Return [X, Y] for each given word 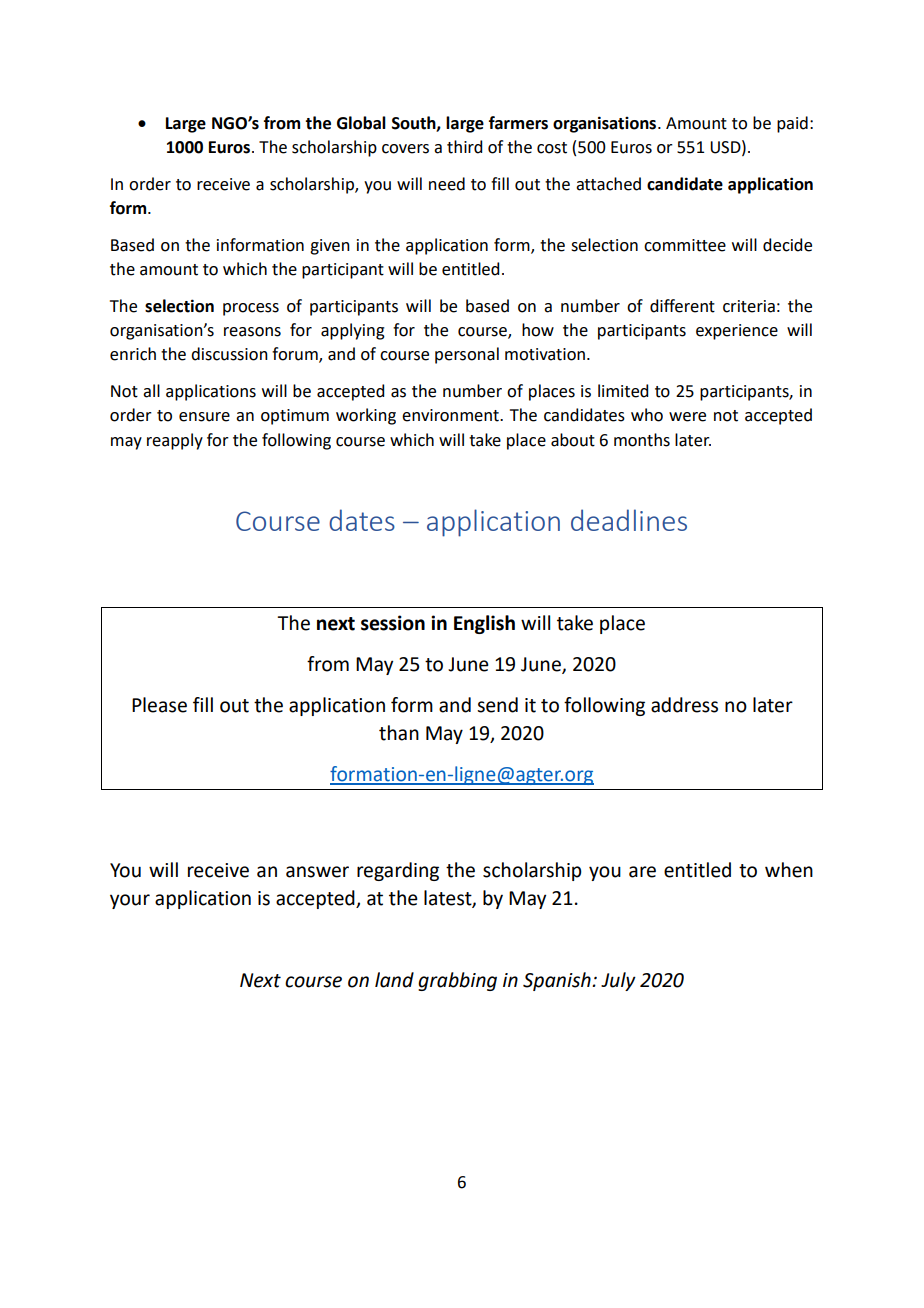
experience [737, 332]
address [684, 705]
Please [159, 705]
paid [792, 124]
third [464, 147]
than [399, 733]
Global [361, 123]
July [618, 981]
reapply [175, 441]
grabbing [457, 981]
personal [467, 355]
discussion [229, 354]
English [484, 624]
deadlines [629, 520]
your [130, 901]
